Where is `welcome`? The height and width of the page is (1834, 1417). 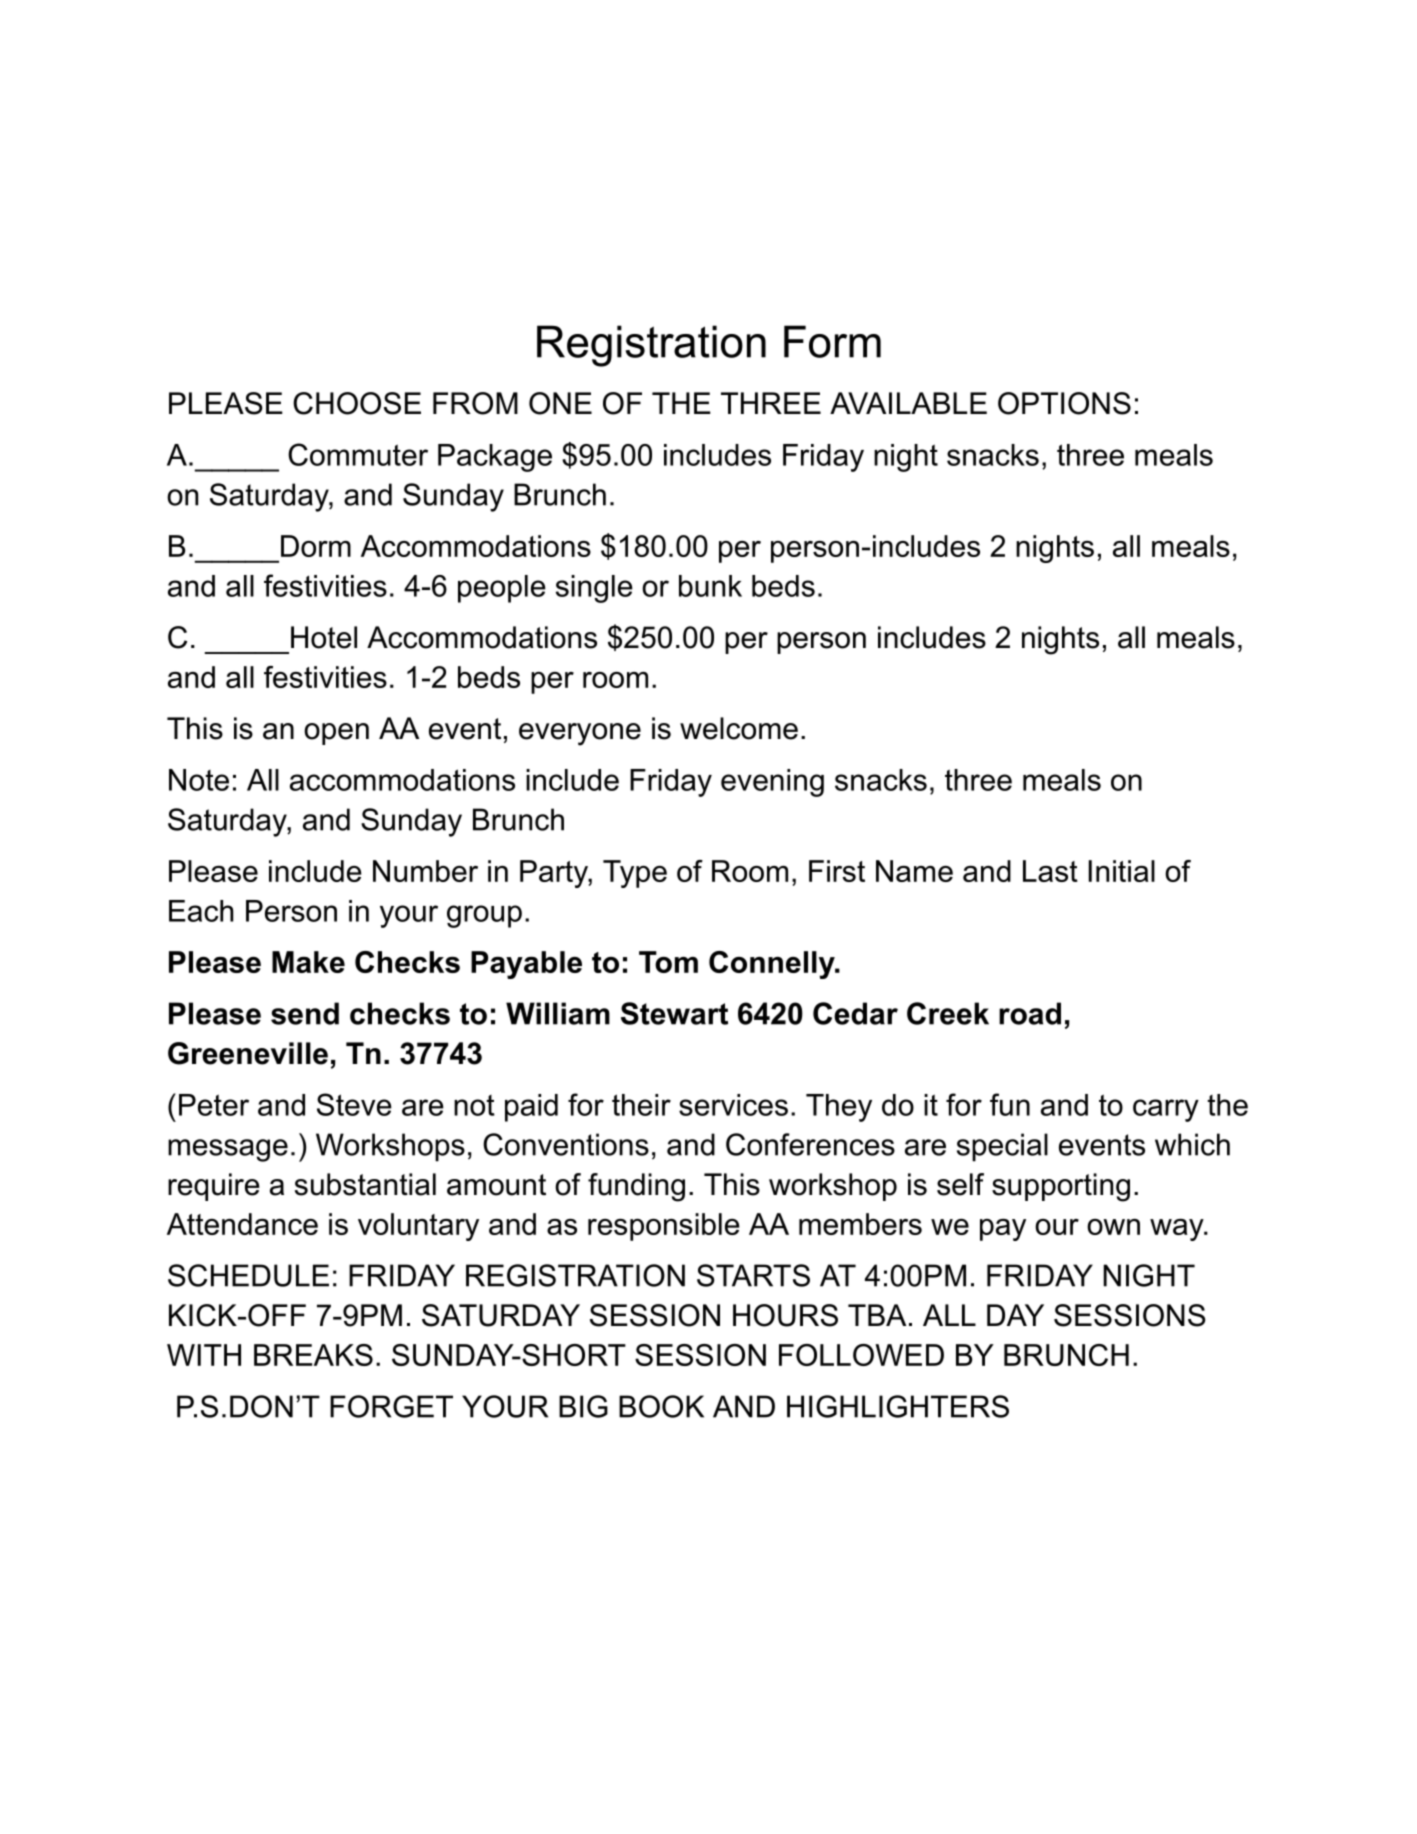
welcome is located at coordinates (739, 728).
